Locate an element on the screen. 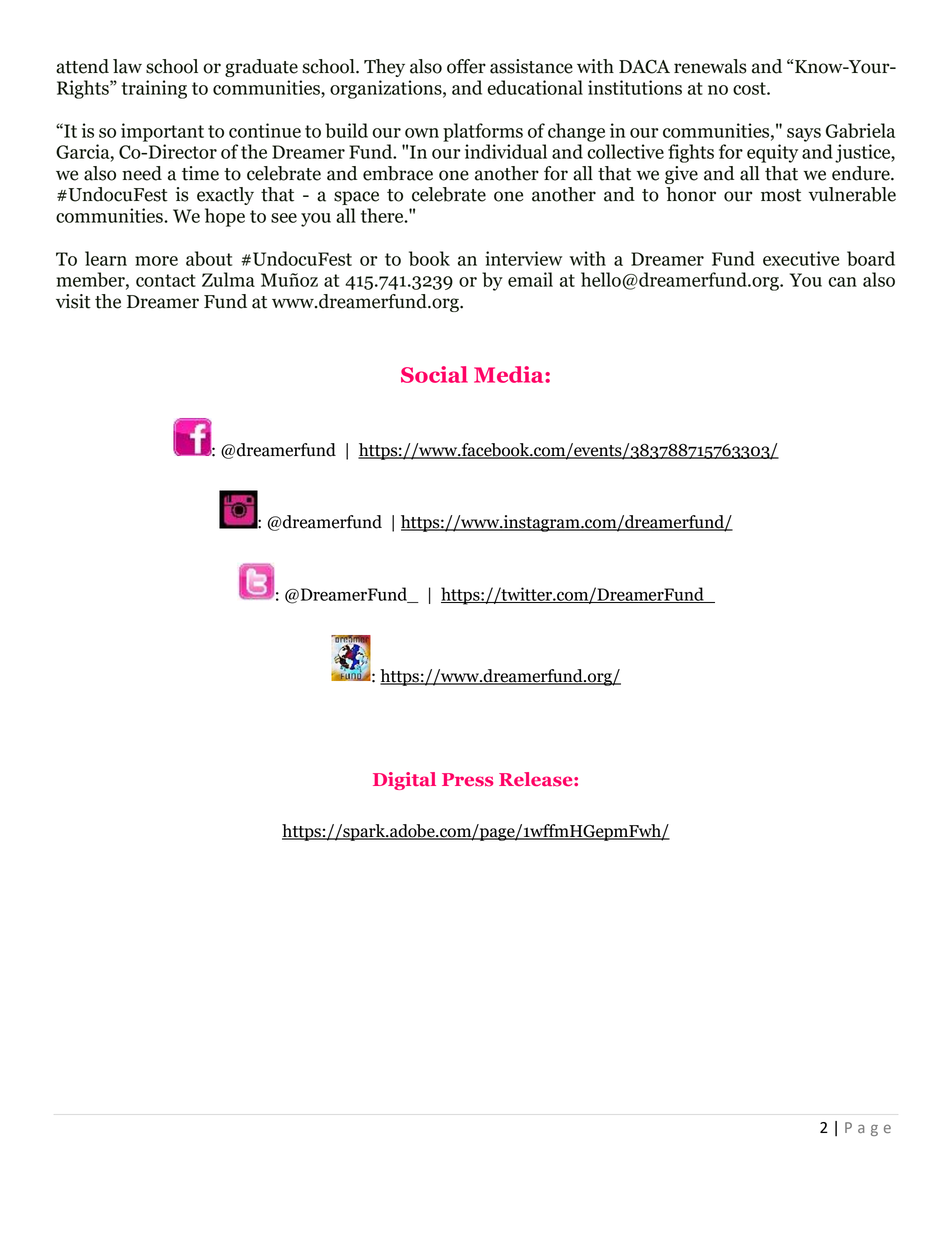  contact is located at coordinates (166, 280).
